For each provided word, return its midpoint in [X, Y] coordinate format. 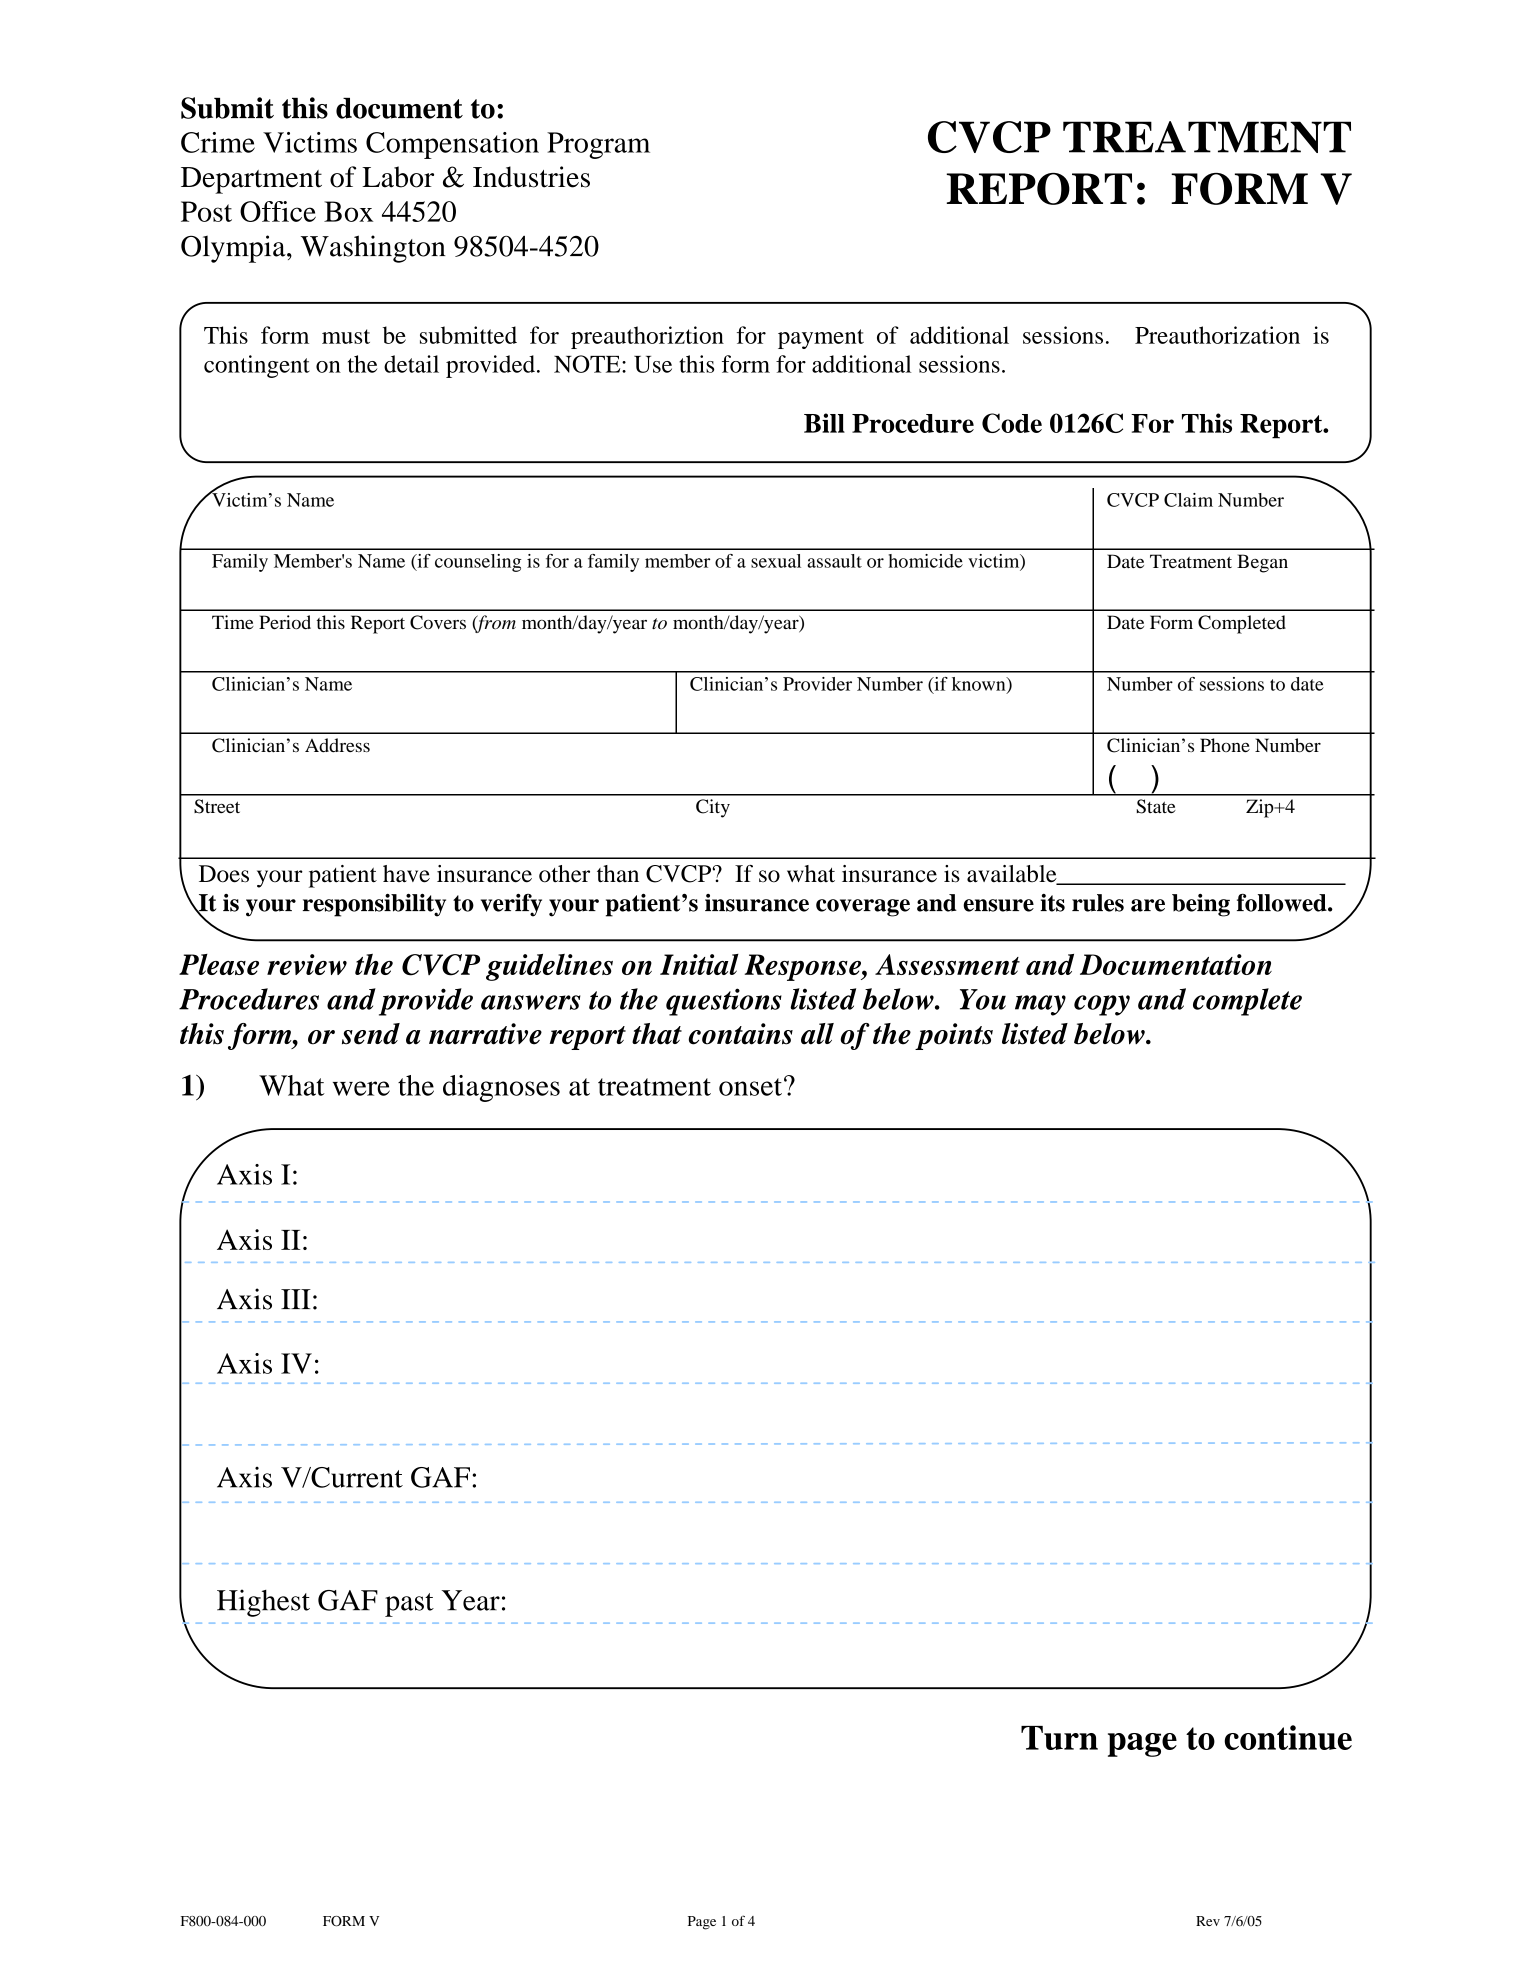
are [1148, 905]
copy [1102, 1005]
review [307, 964]
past [409, 1605]
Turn [1059, 1738]
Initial [699, 964]
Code [1012, 423]
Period [285, 622]
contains [741, 1034]
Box [348, 211]
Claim [1188, 500]
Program [598, 145]
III [296, 1299]
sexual [776, 561]
